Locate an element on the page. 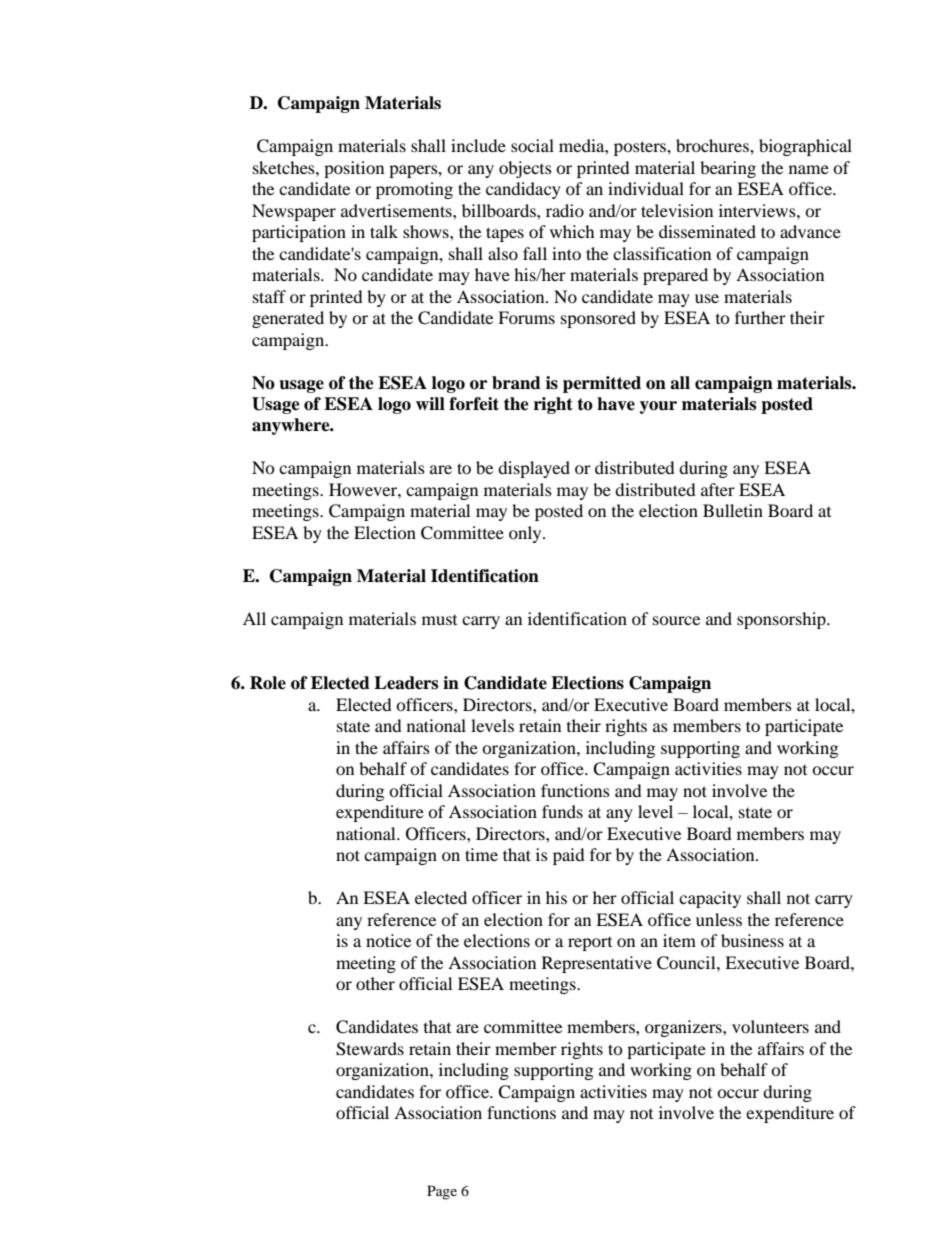 This page has width=952, height=1233. must is located at coordinates (439, 620).
